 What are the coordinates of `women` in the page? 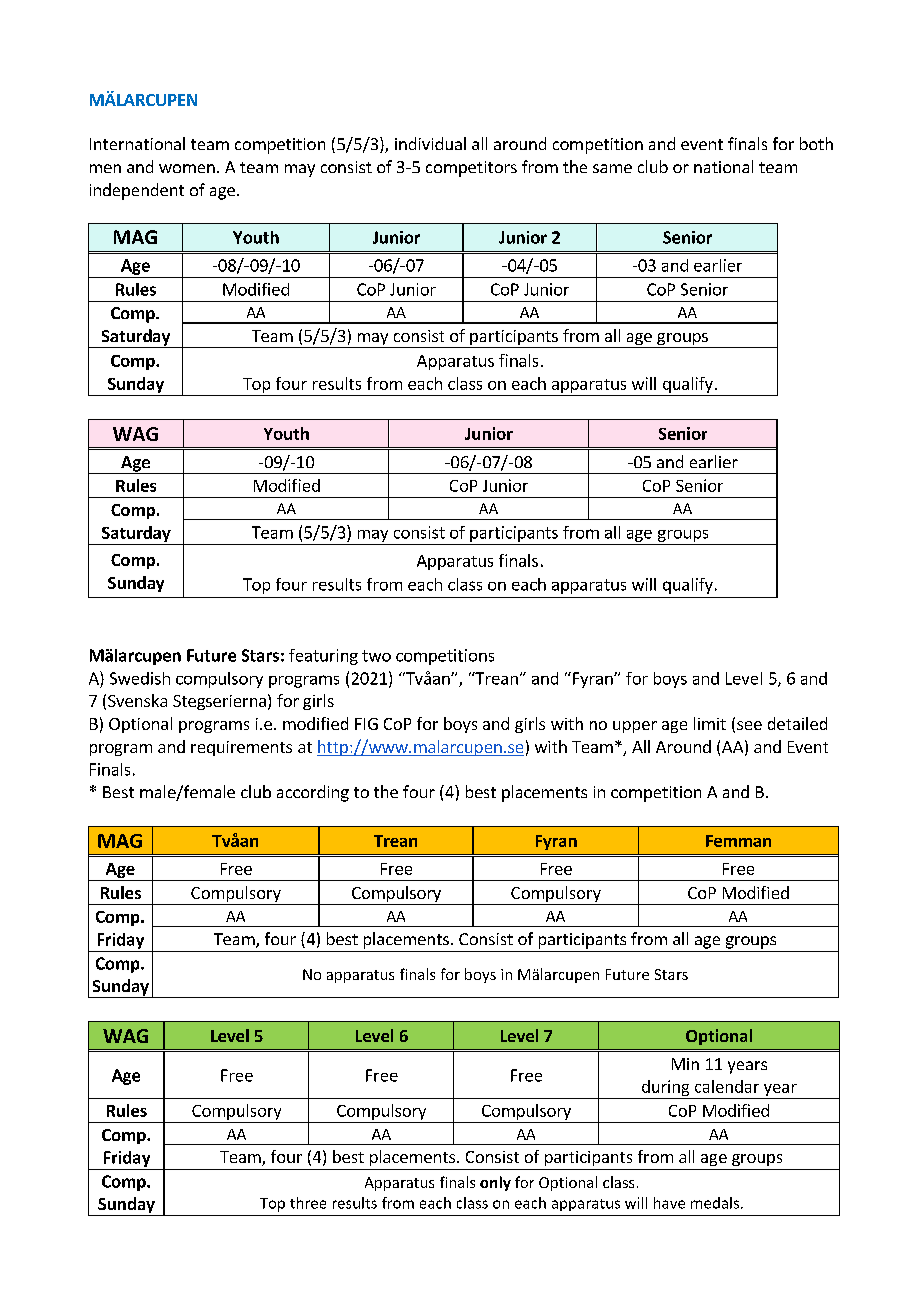 It's located at (187, 168).
